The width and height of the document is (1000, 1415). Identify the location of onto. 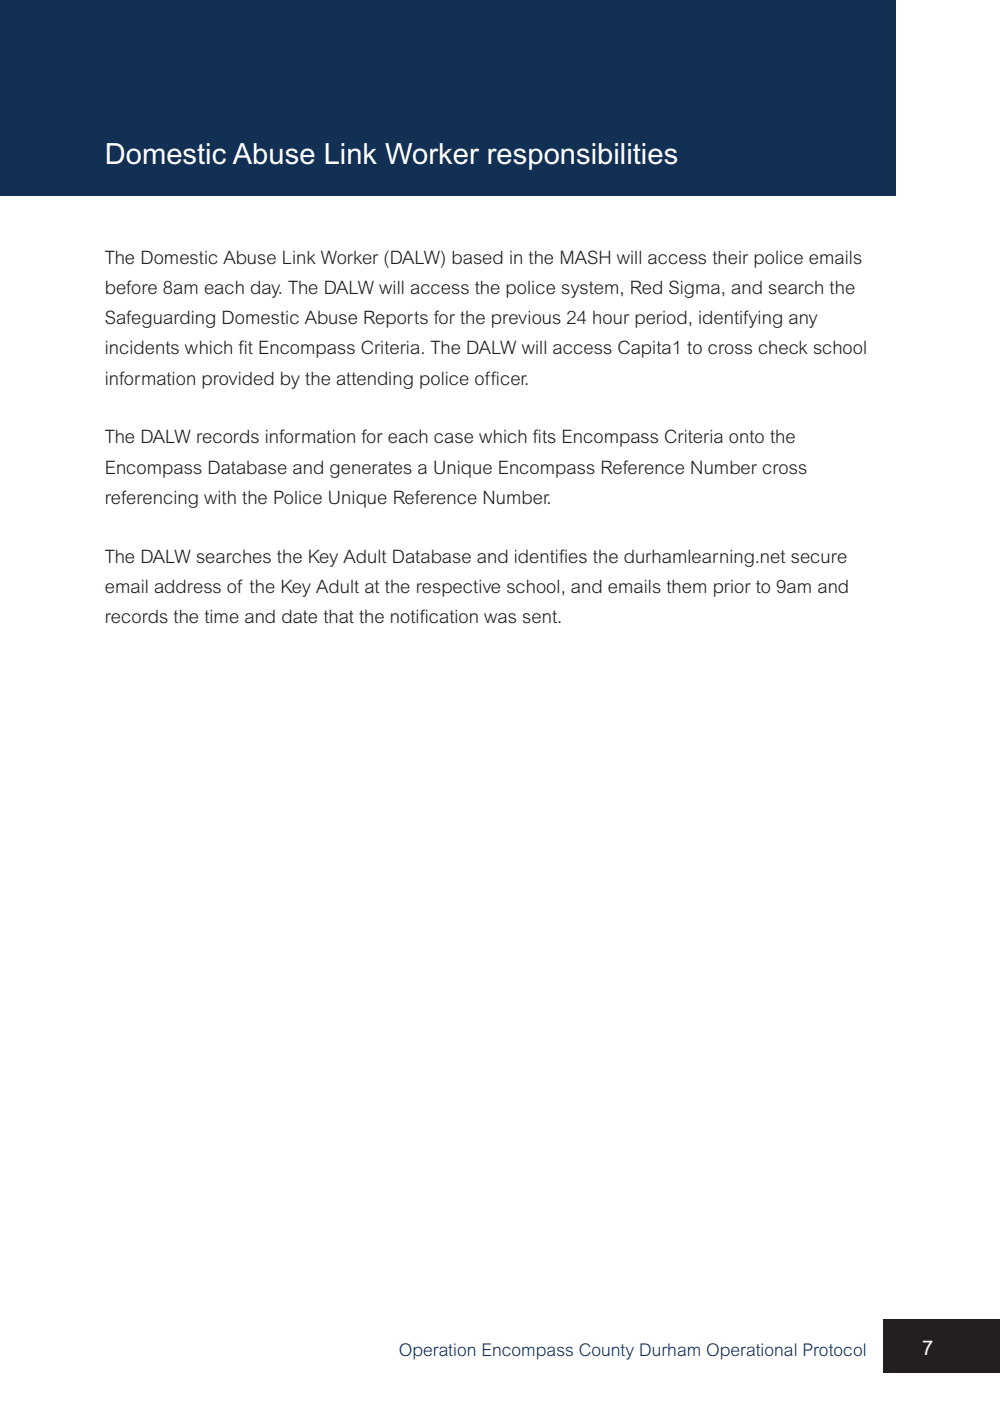
(746, 436).
